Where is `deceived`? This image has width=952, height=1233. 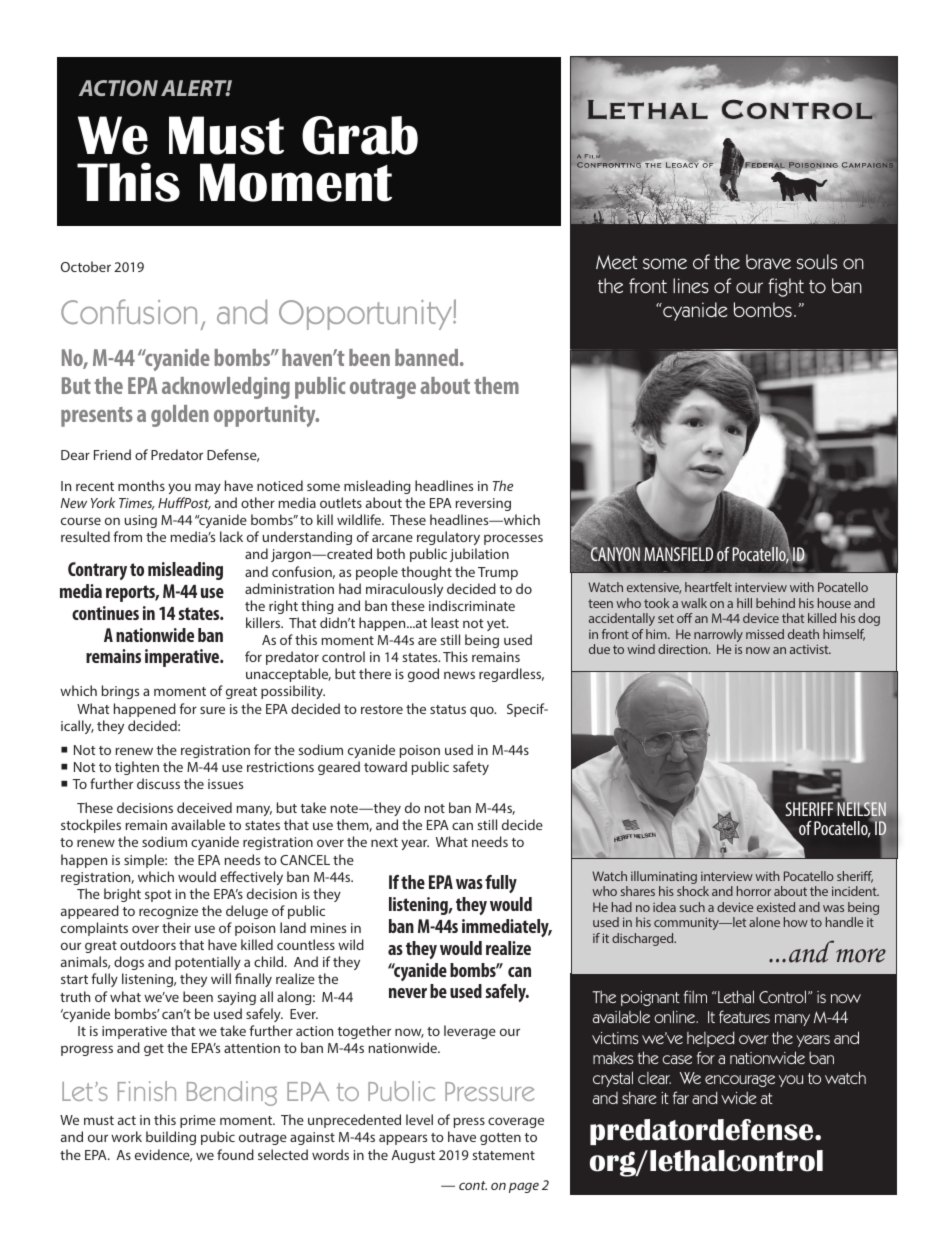
deceived is located at coordinates (204, 807).
